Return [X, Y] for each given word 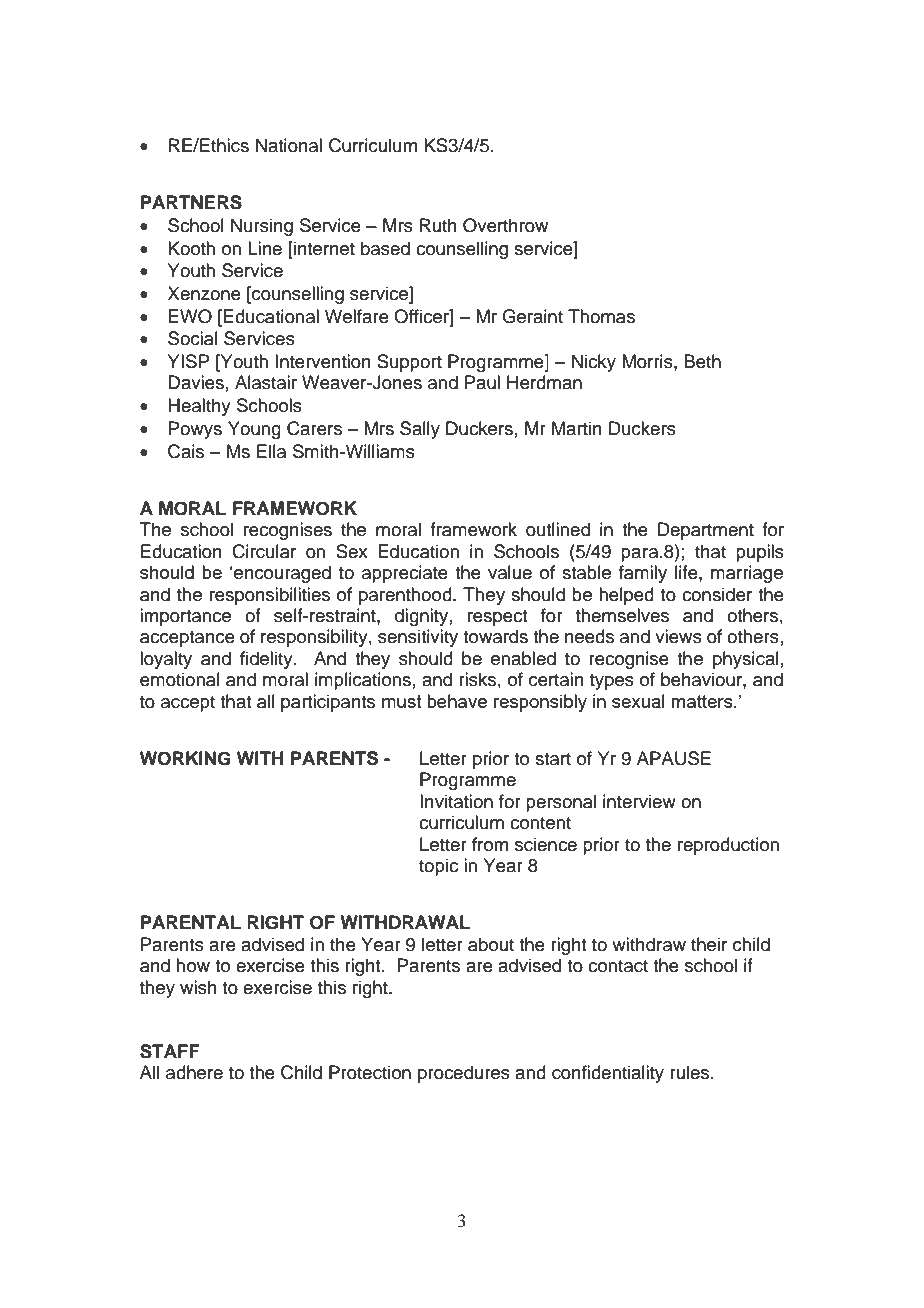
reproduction [728, 846]
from [490, 844]
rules [691, 1072]
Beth [702, 361]
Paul [482, 382]
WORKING [185, 758]
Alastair [266, 382]
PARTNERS [191, 202]
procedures [464, 1074]
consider [717, 594]
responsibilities [270, 596]
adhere [194, 1072]
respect [497, 618]
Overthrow [505, 225]
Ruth [438, 225]
